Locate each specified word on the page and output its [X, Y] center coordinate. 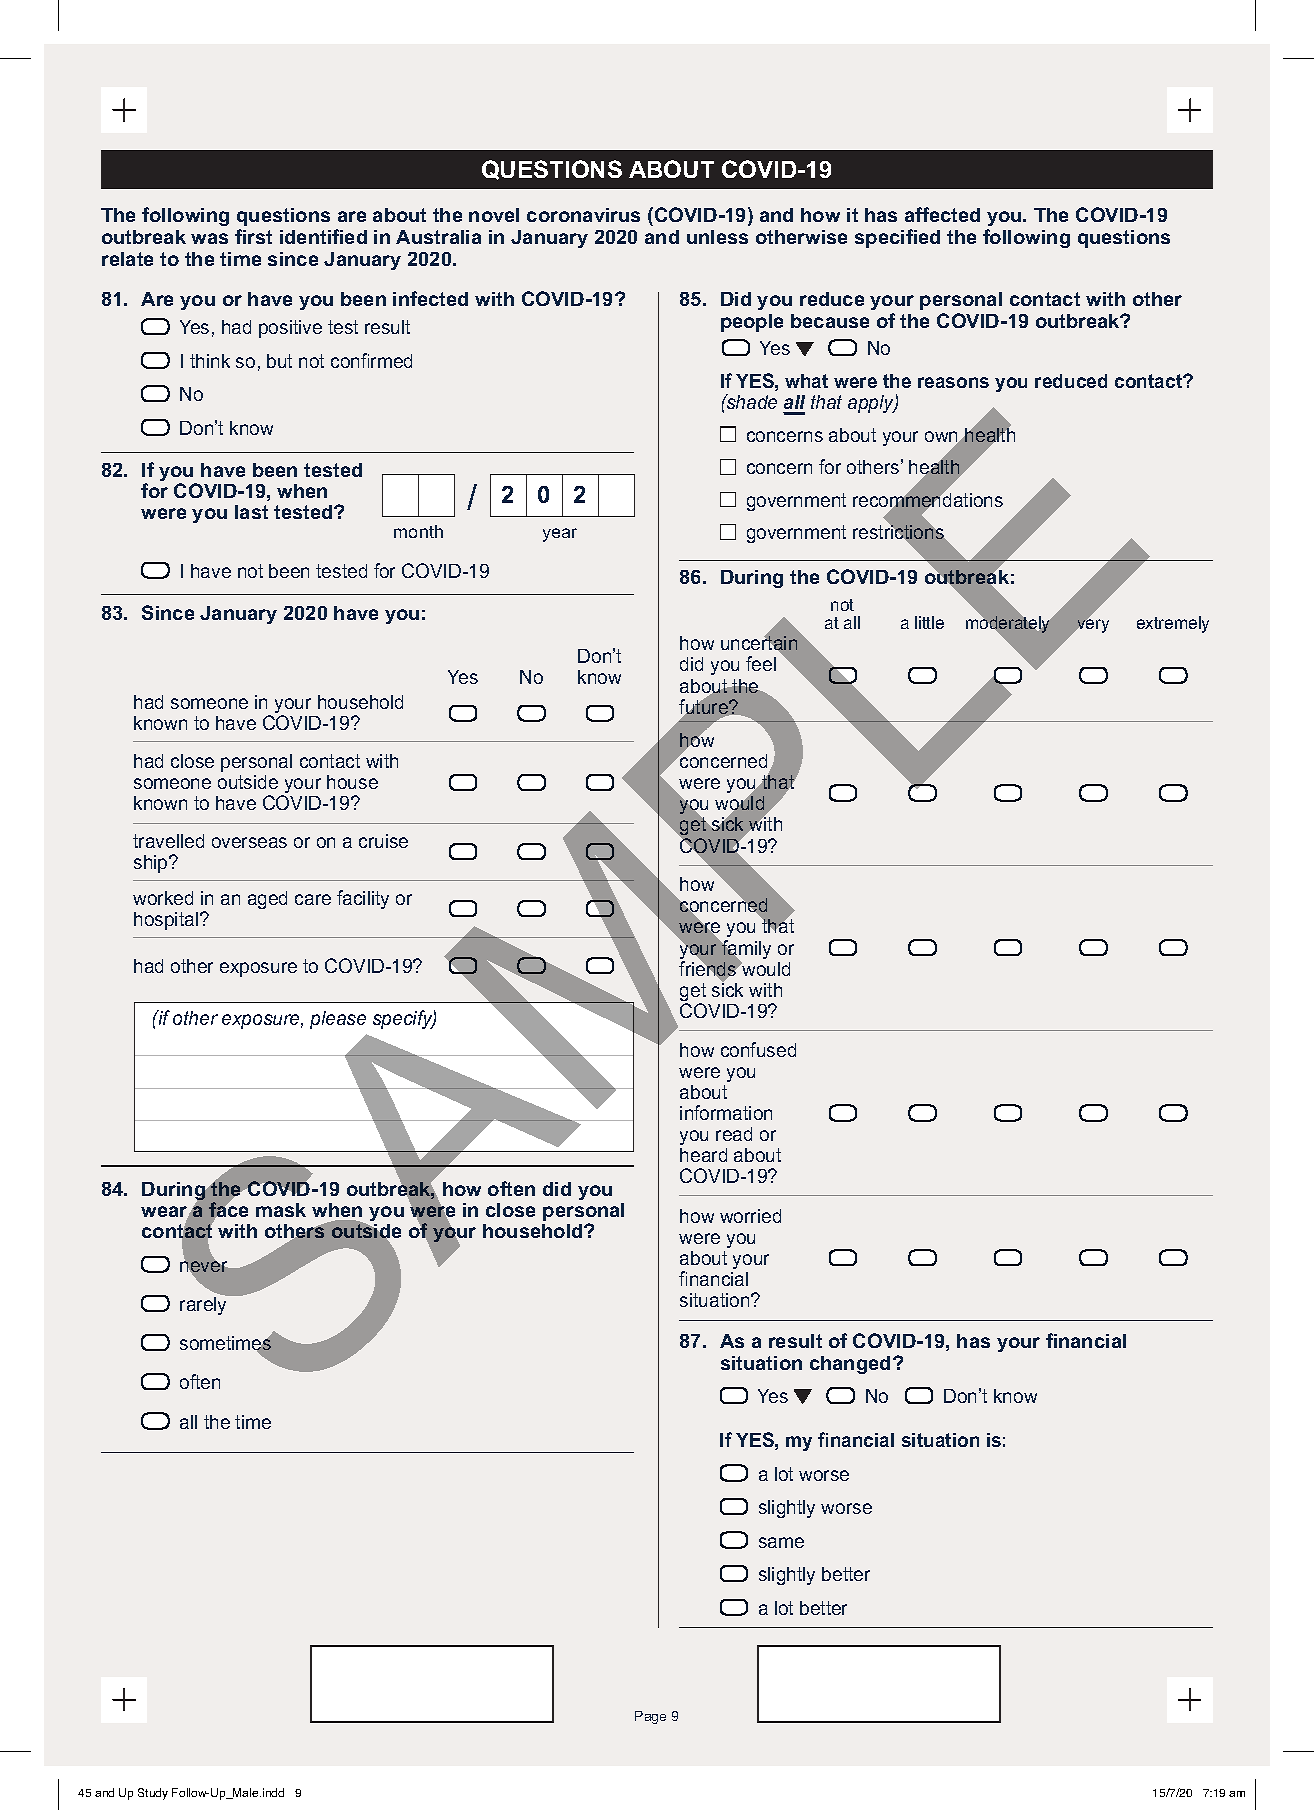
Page [650, 1717]
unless [717, 237]
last [251, 512]
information [726, 1112]
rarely [205, 1304]
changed [850, 1365]
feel [761, 663]
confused [758, 1049]
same [781, 1542]
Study [153, 1794]
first [253, 236]
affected [942, 214]
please [338, 1020]
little [929, 622]
